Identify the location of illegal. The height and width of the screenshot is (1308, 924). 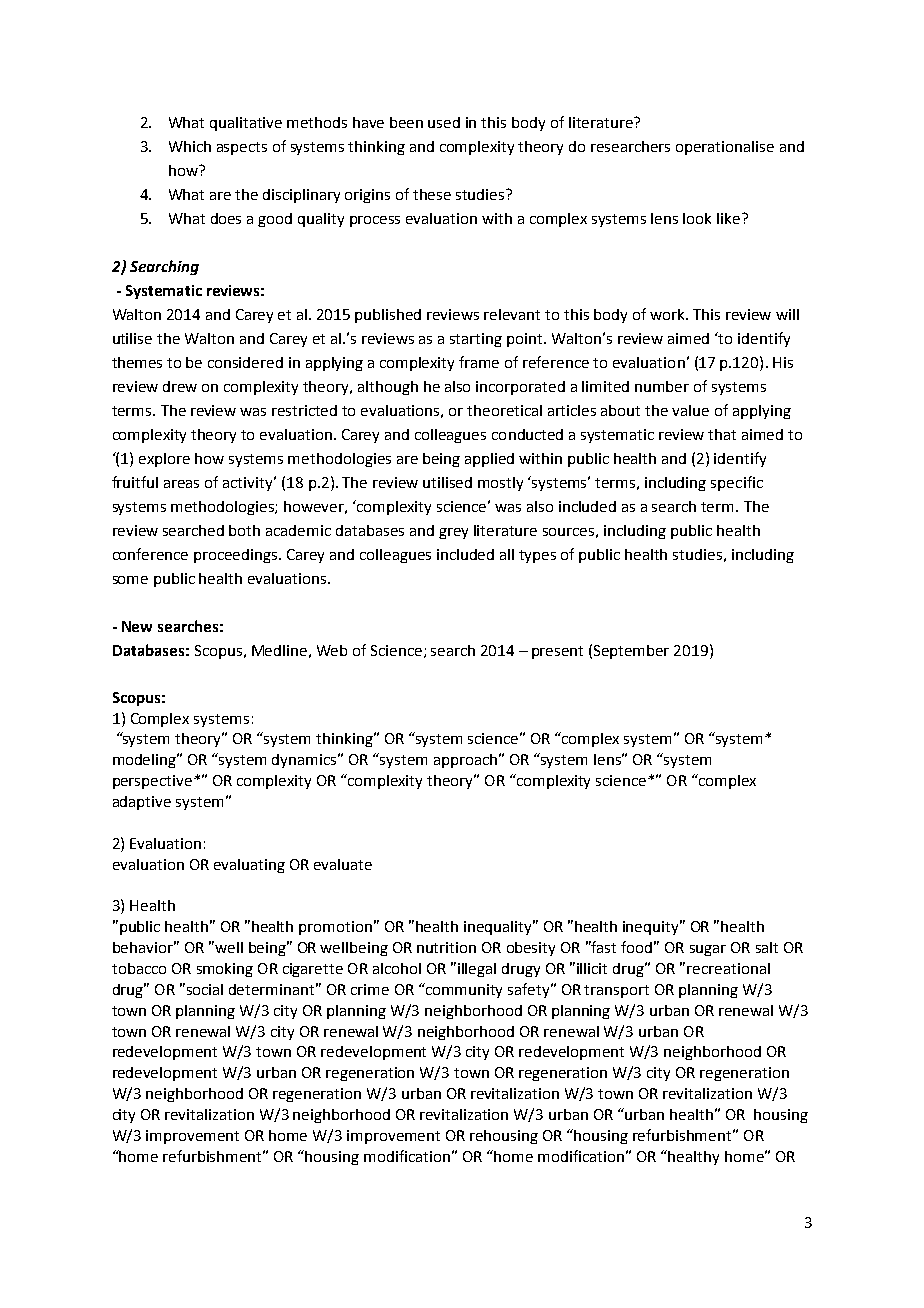
(477, 970).
